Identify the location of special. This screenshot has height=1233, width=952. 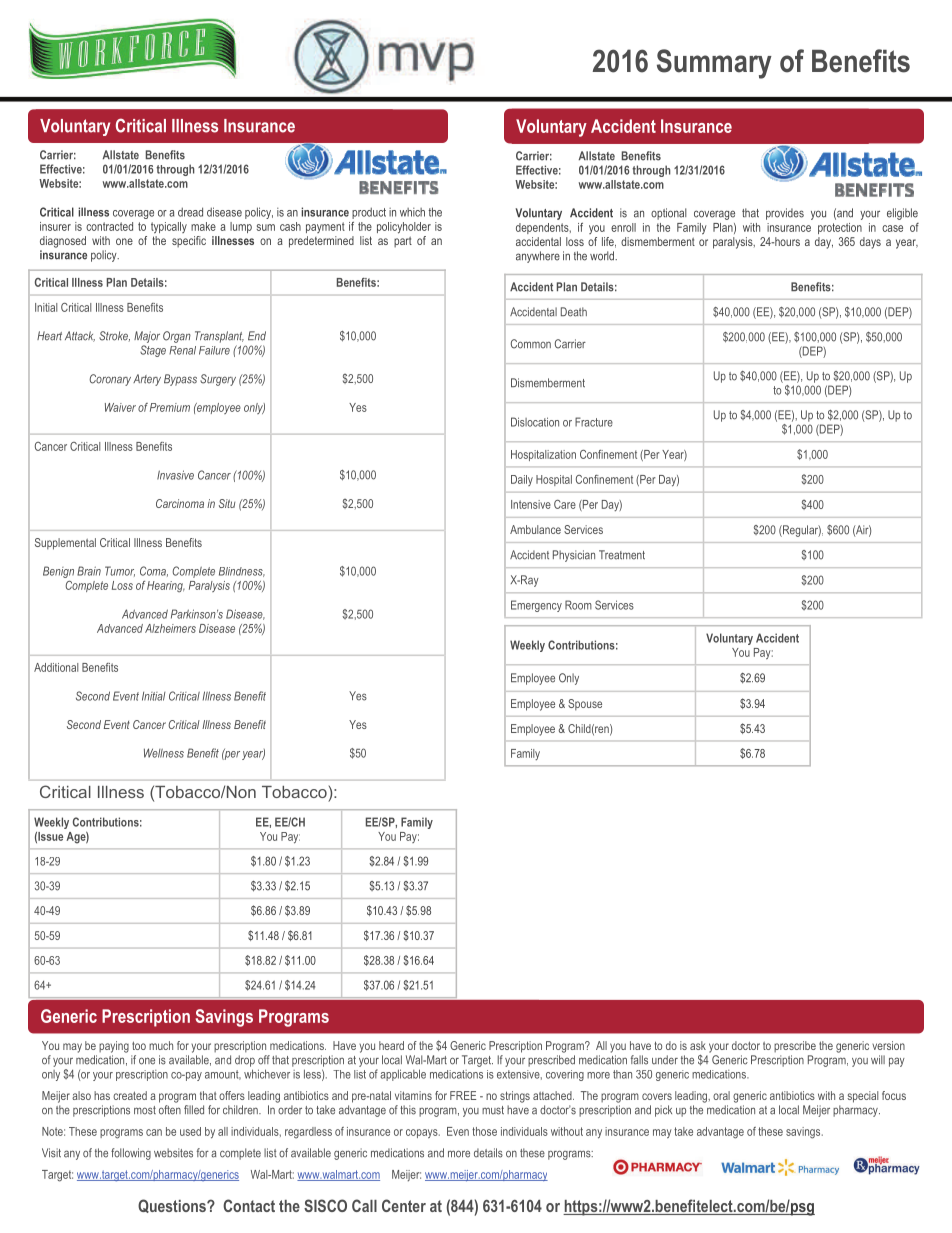
(862, 1097).
